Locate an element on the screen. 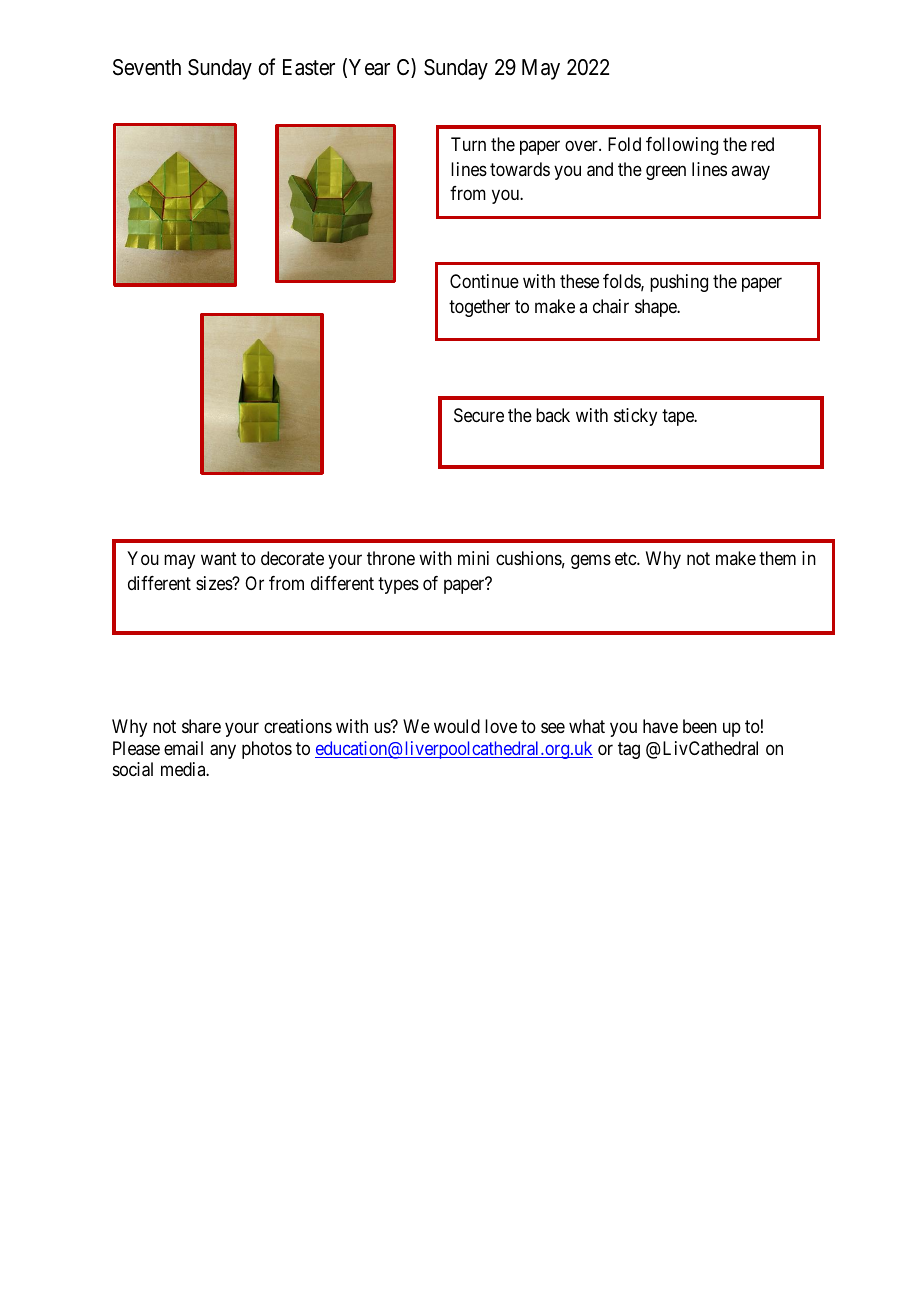 The width and height of the screenshot is (924, 1308). Seventh is located at coordinates (147, 67).
